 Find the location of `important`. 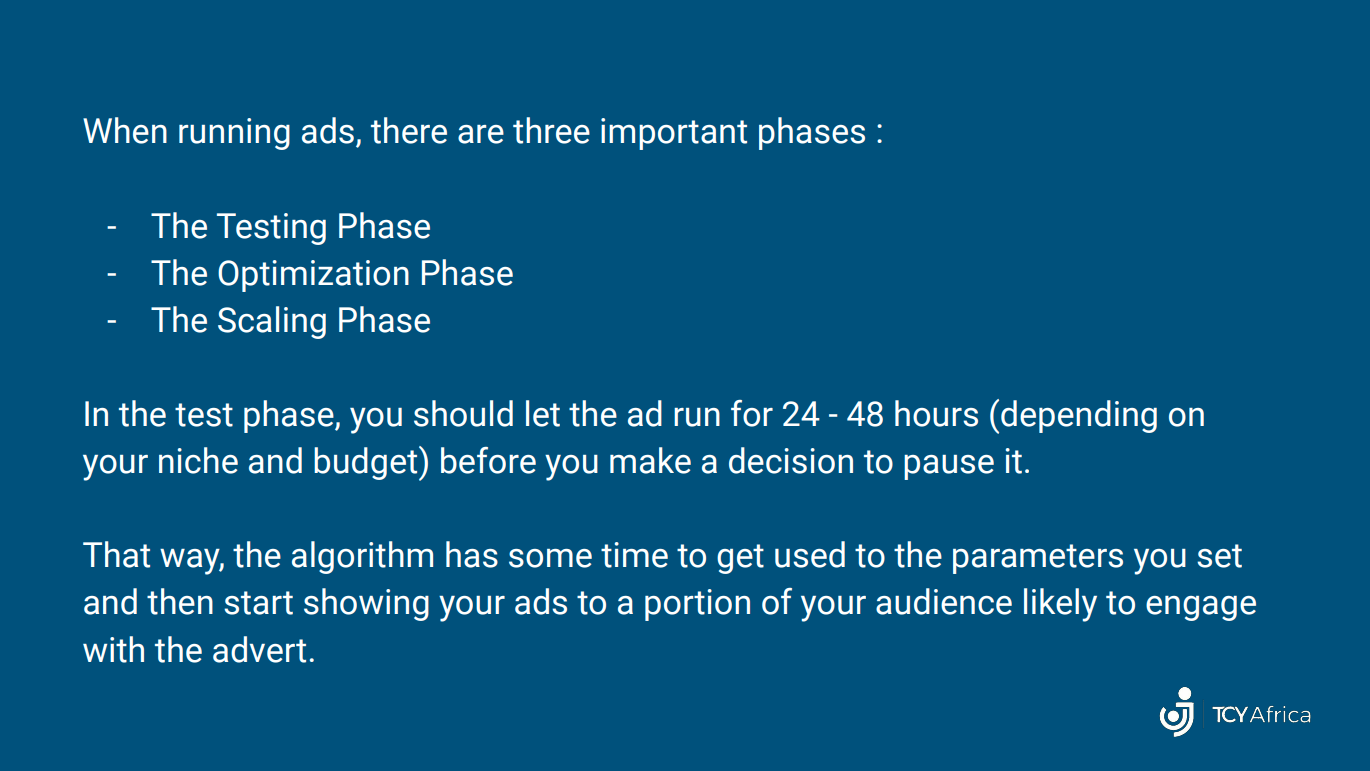

important is located at coordinates (674, 134).
